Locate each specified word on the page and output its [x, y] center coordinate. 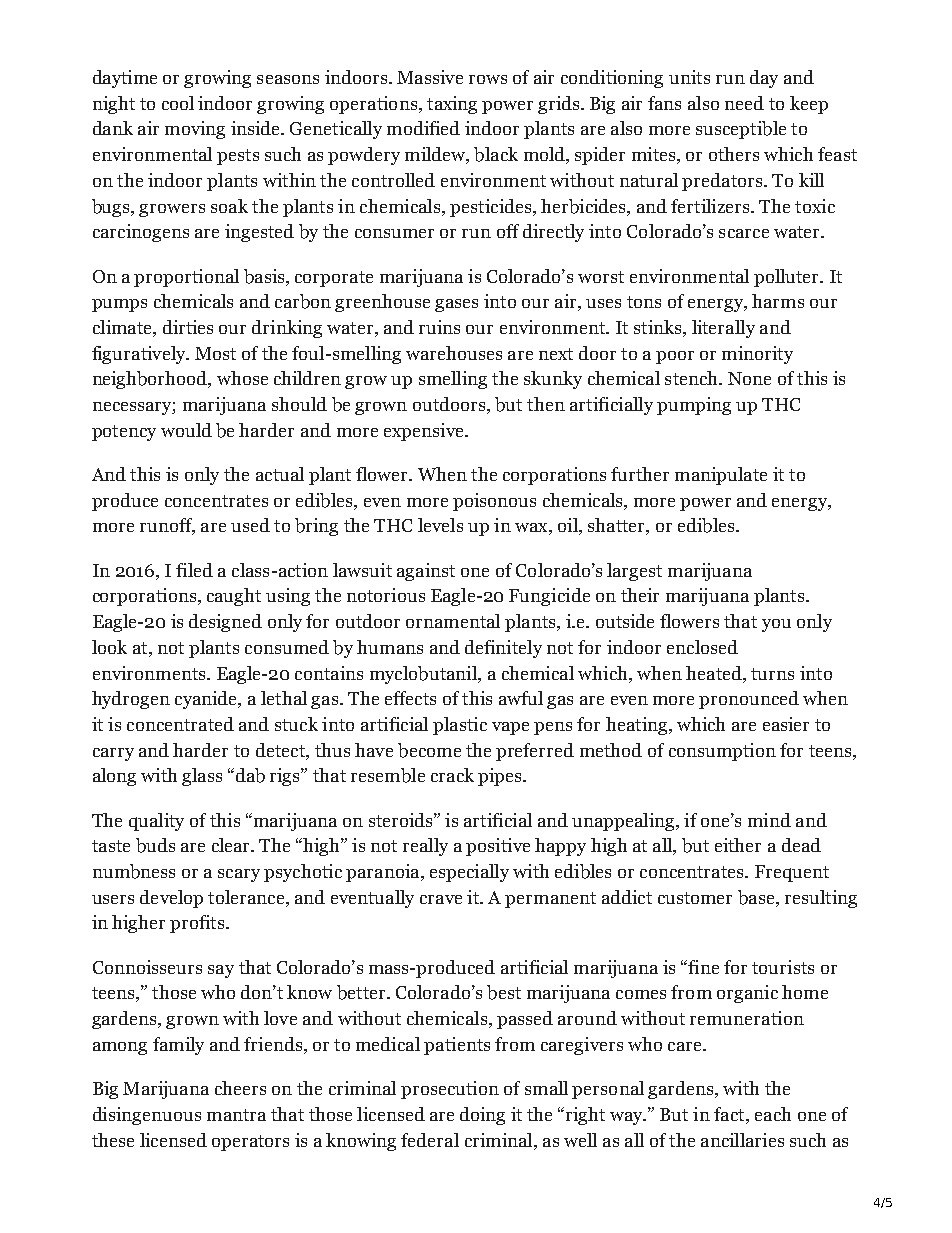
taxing [452, 105]
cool [178, 103]
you [776, 625]
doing [482, 1116]
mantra [236, 1115]
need [744, 103]
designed [225, 623]
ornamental [453, 621]
